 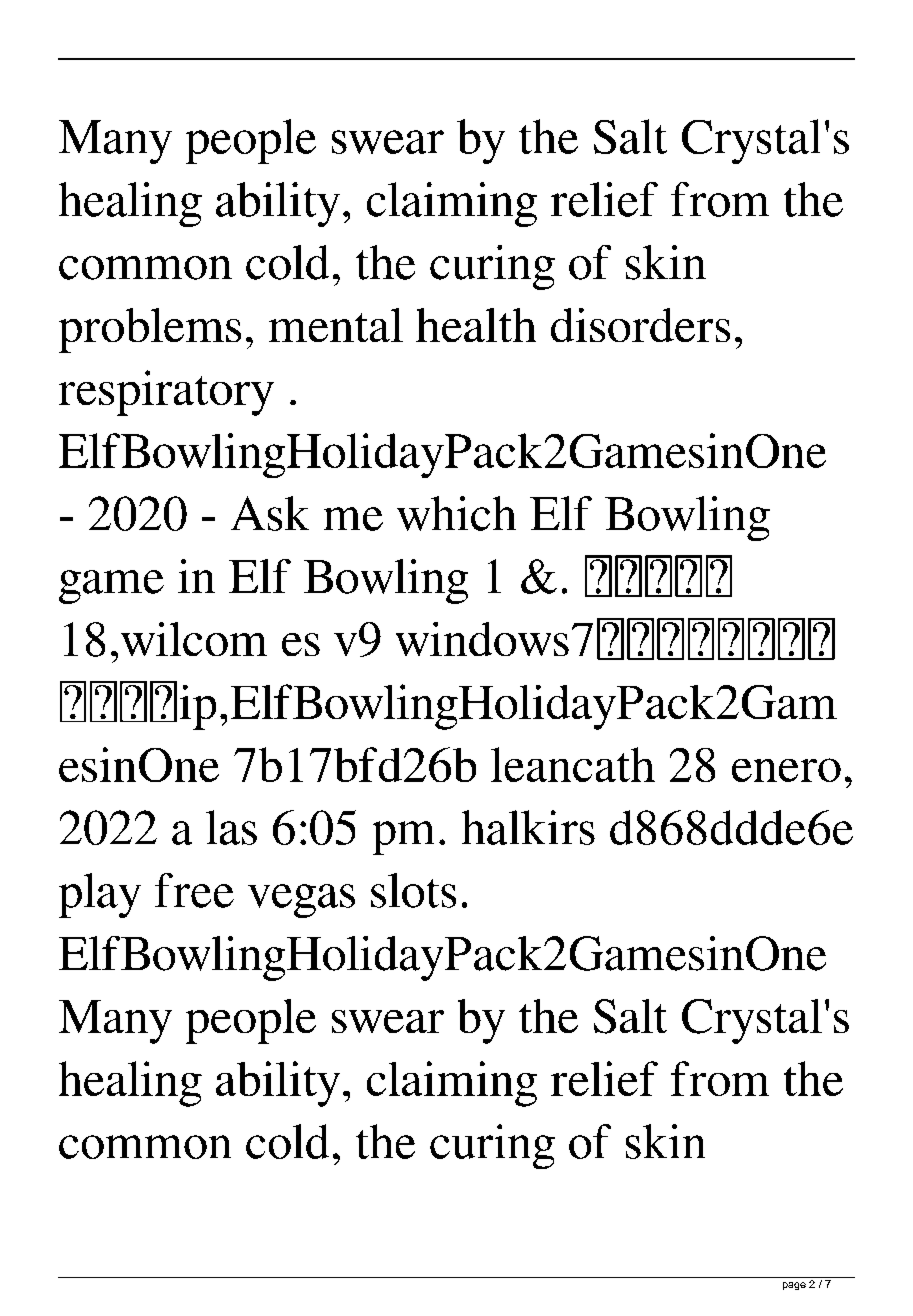 I want to click on vegas, so click(x=301, y=901).
